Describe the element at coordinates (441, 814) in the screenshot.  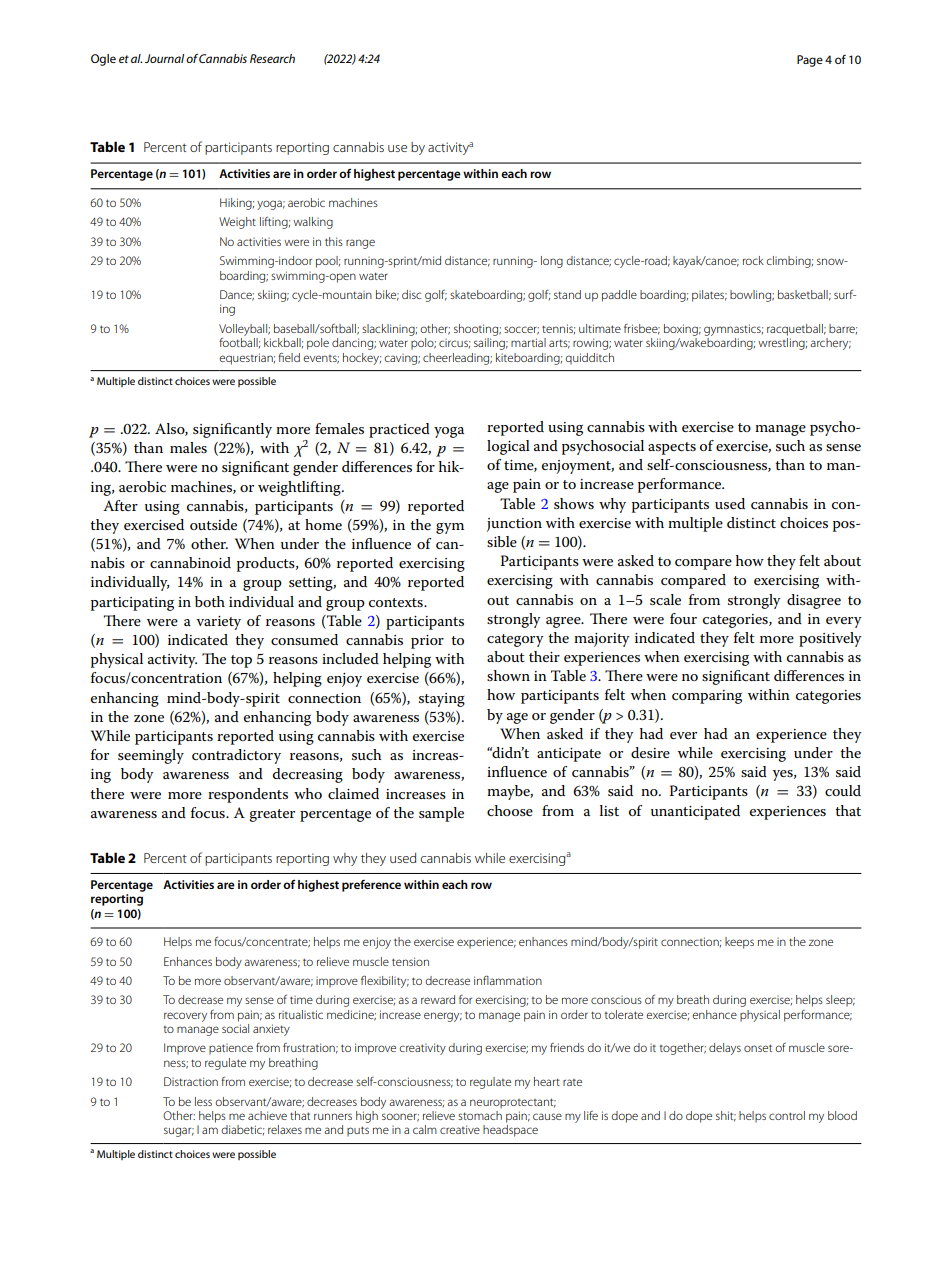
I see `sample` at that location.
